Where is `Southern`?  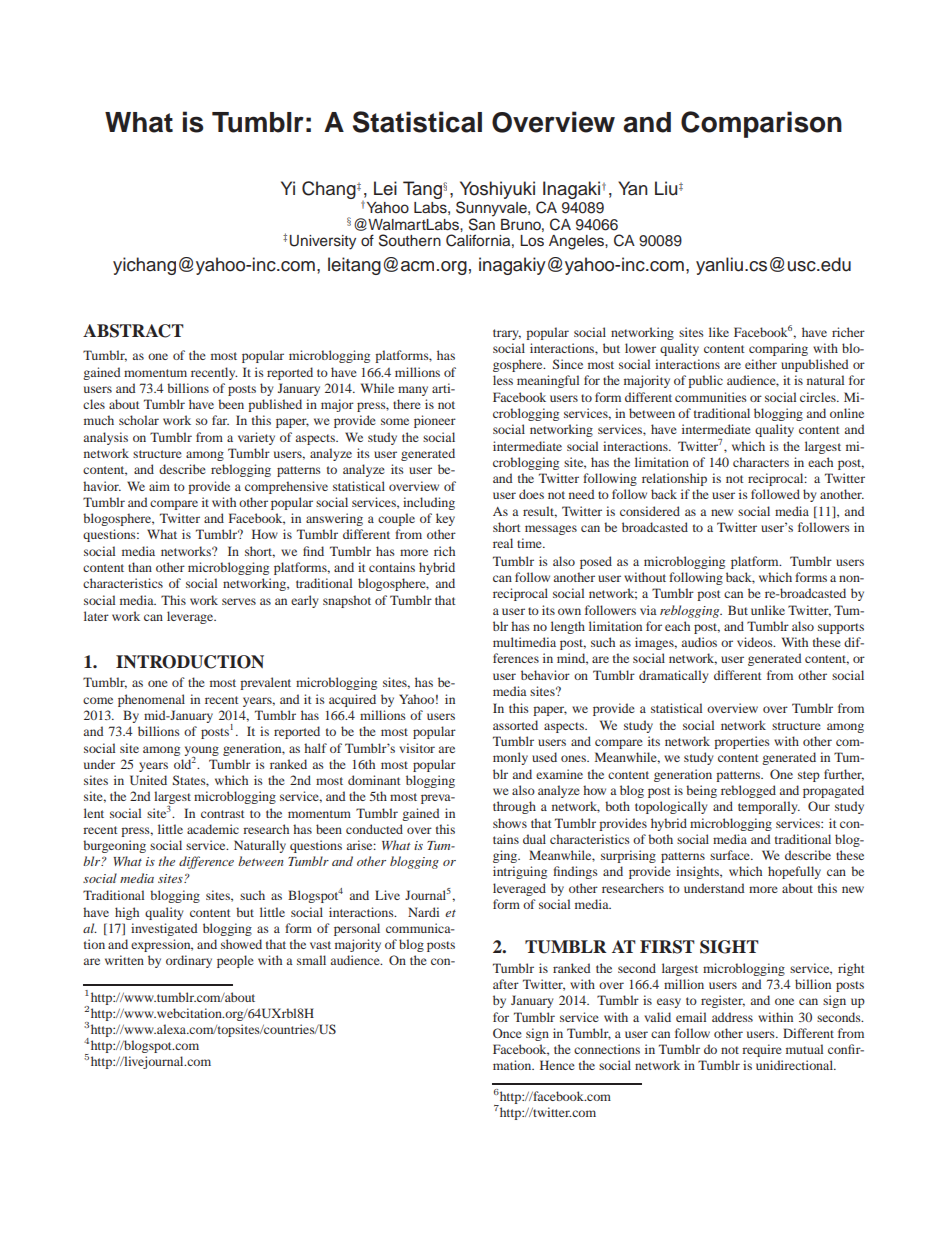
Southern is located at coordinates (410, 240).
